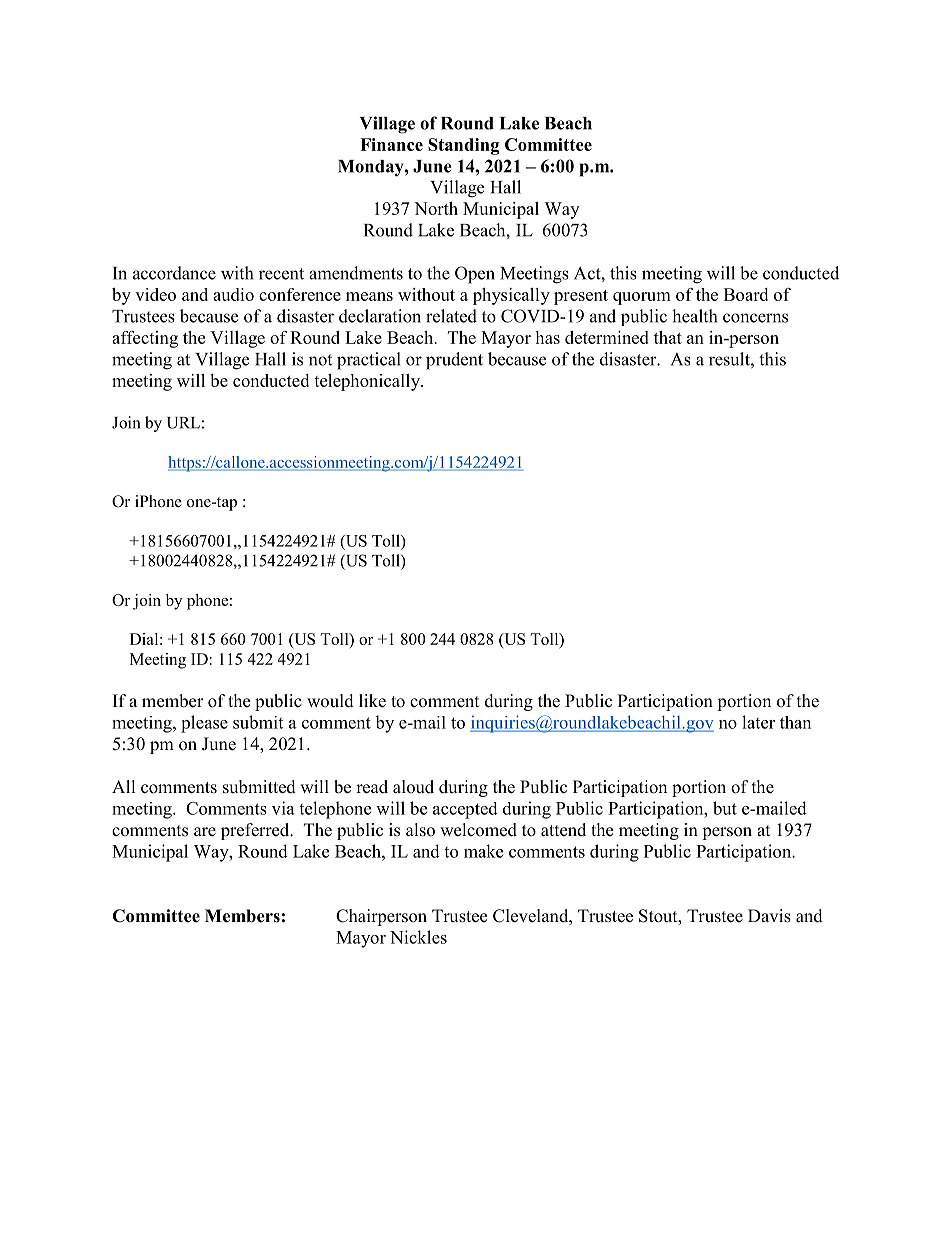  I want to click on please, so click(204, 724).
